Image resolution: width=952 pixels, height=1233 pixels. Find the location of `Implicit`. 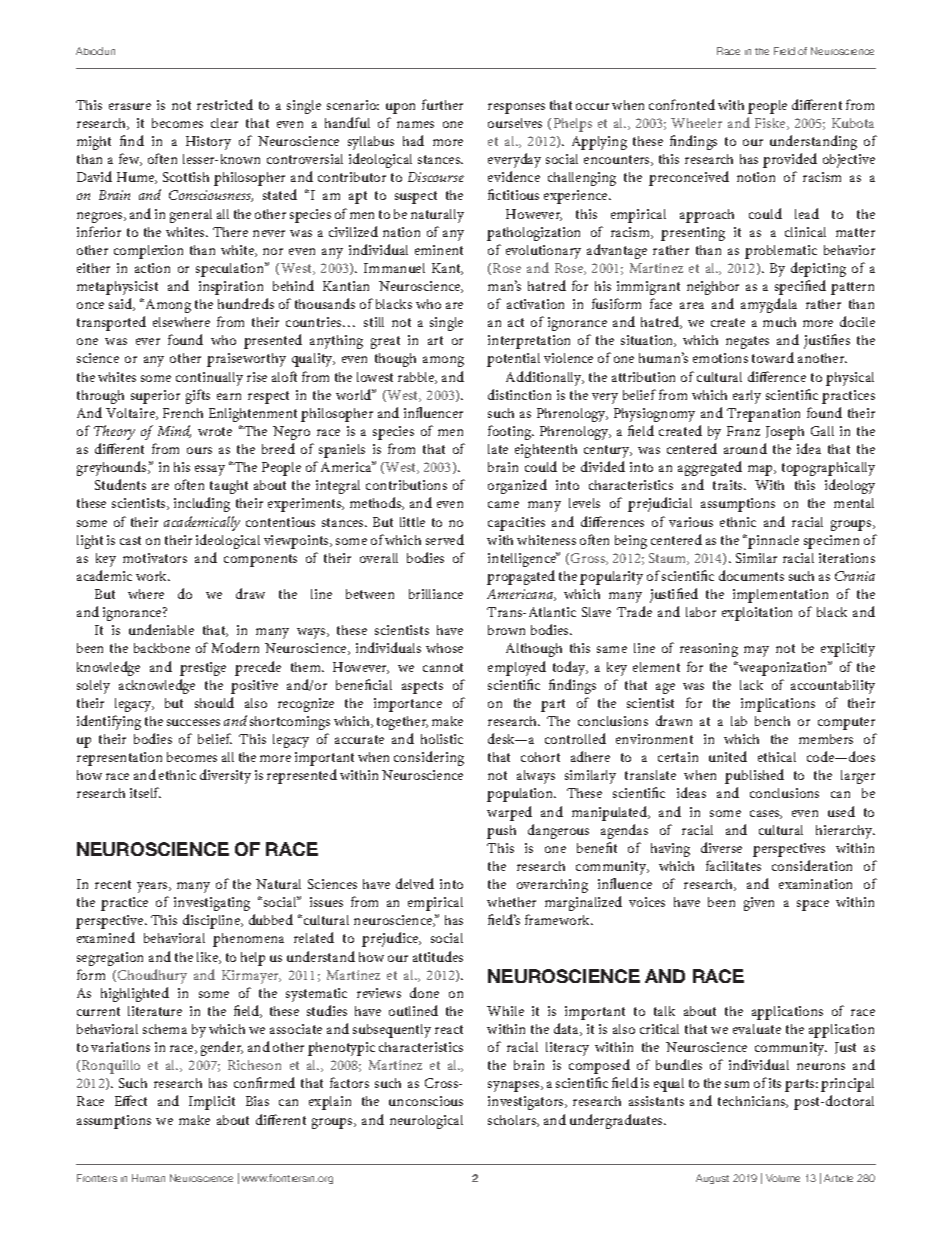

Implicit is located at coordinates (212, 1103).
